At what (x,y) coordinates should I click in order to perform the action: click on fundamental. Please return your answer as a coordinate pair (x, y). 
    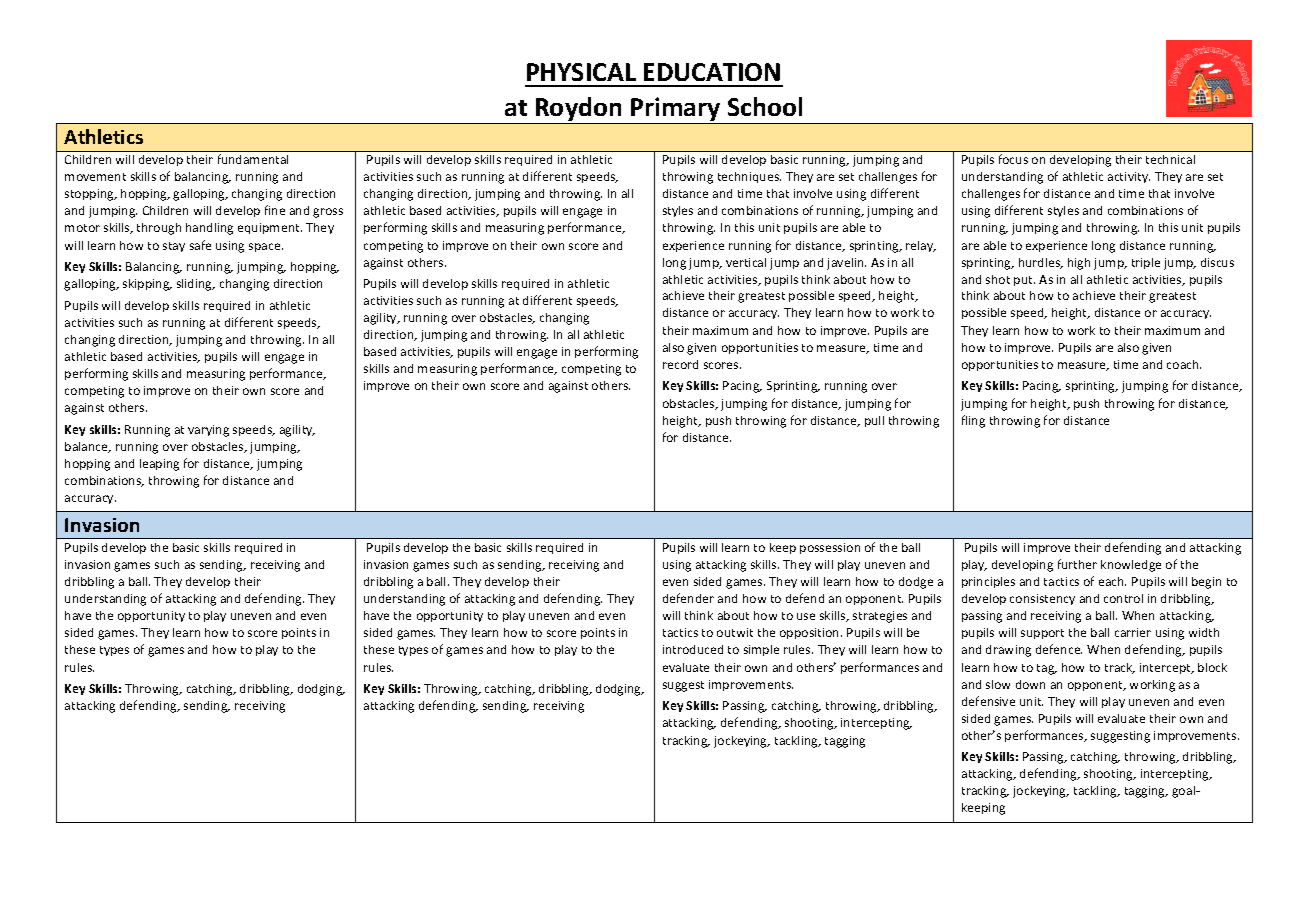
    Looking at the image, I should click on (253, 159).
